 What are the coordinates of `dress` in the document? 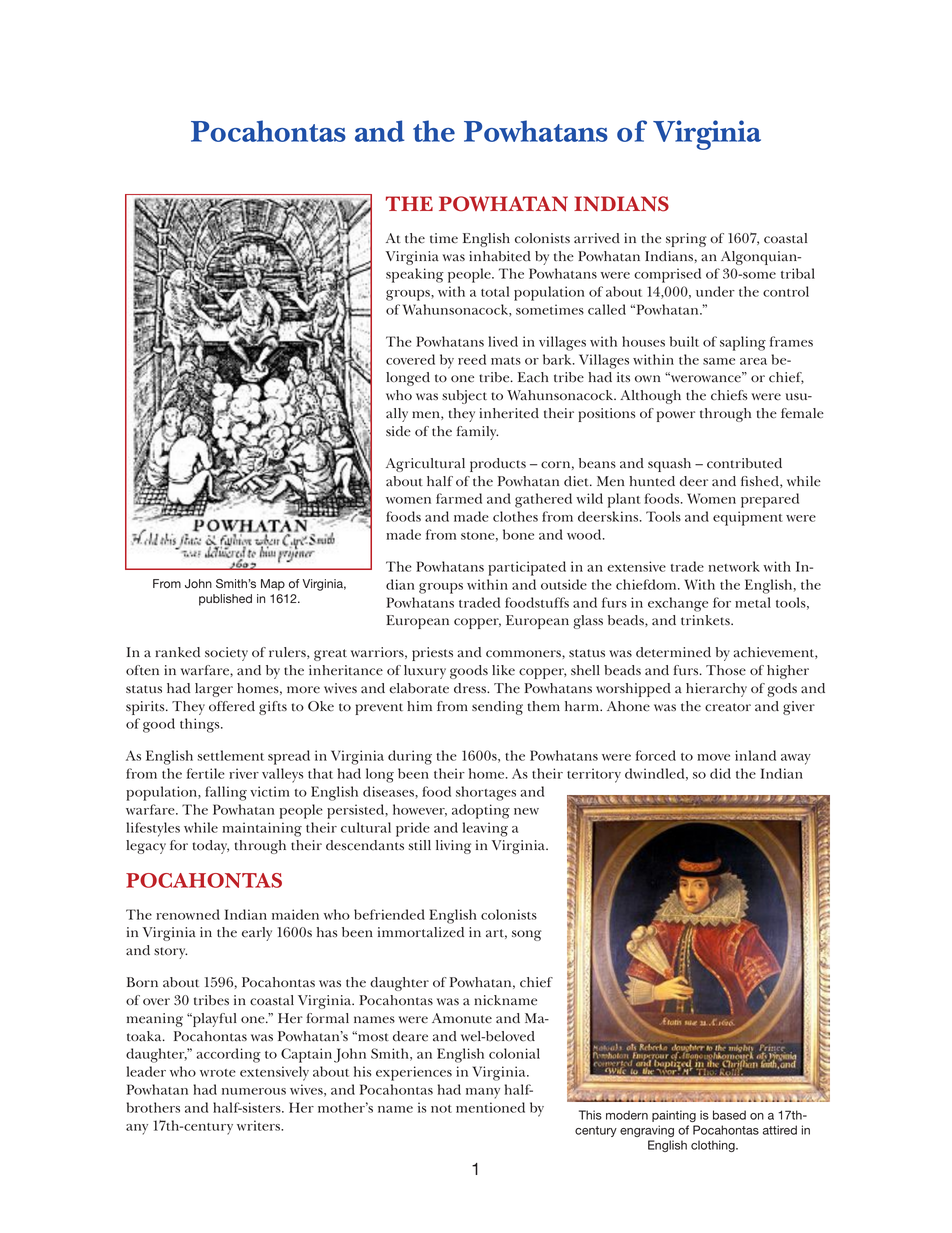 It's located at (471, 688).
